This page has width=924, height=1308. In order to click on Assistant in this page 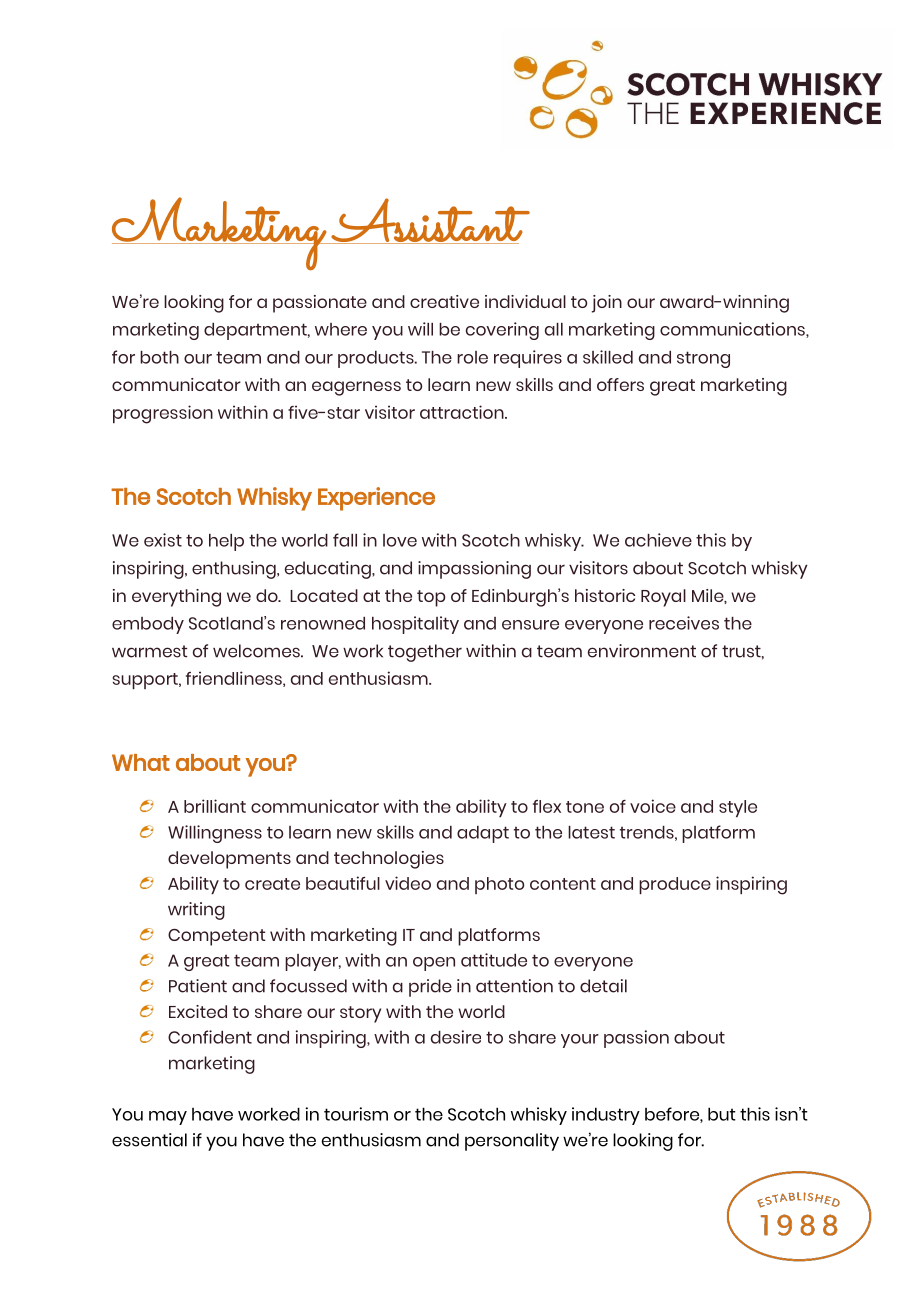, I will do `click(430, 221)`.
